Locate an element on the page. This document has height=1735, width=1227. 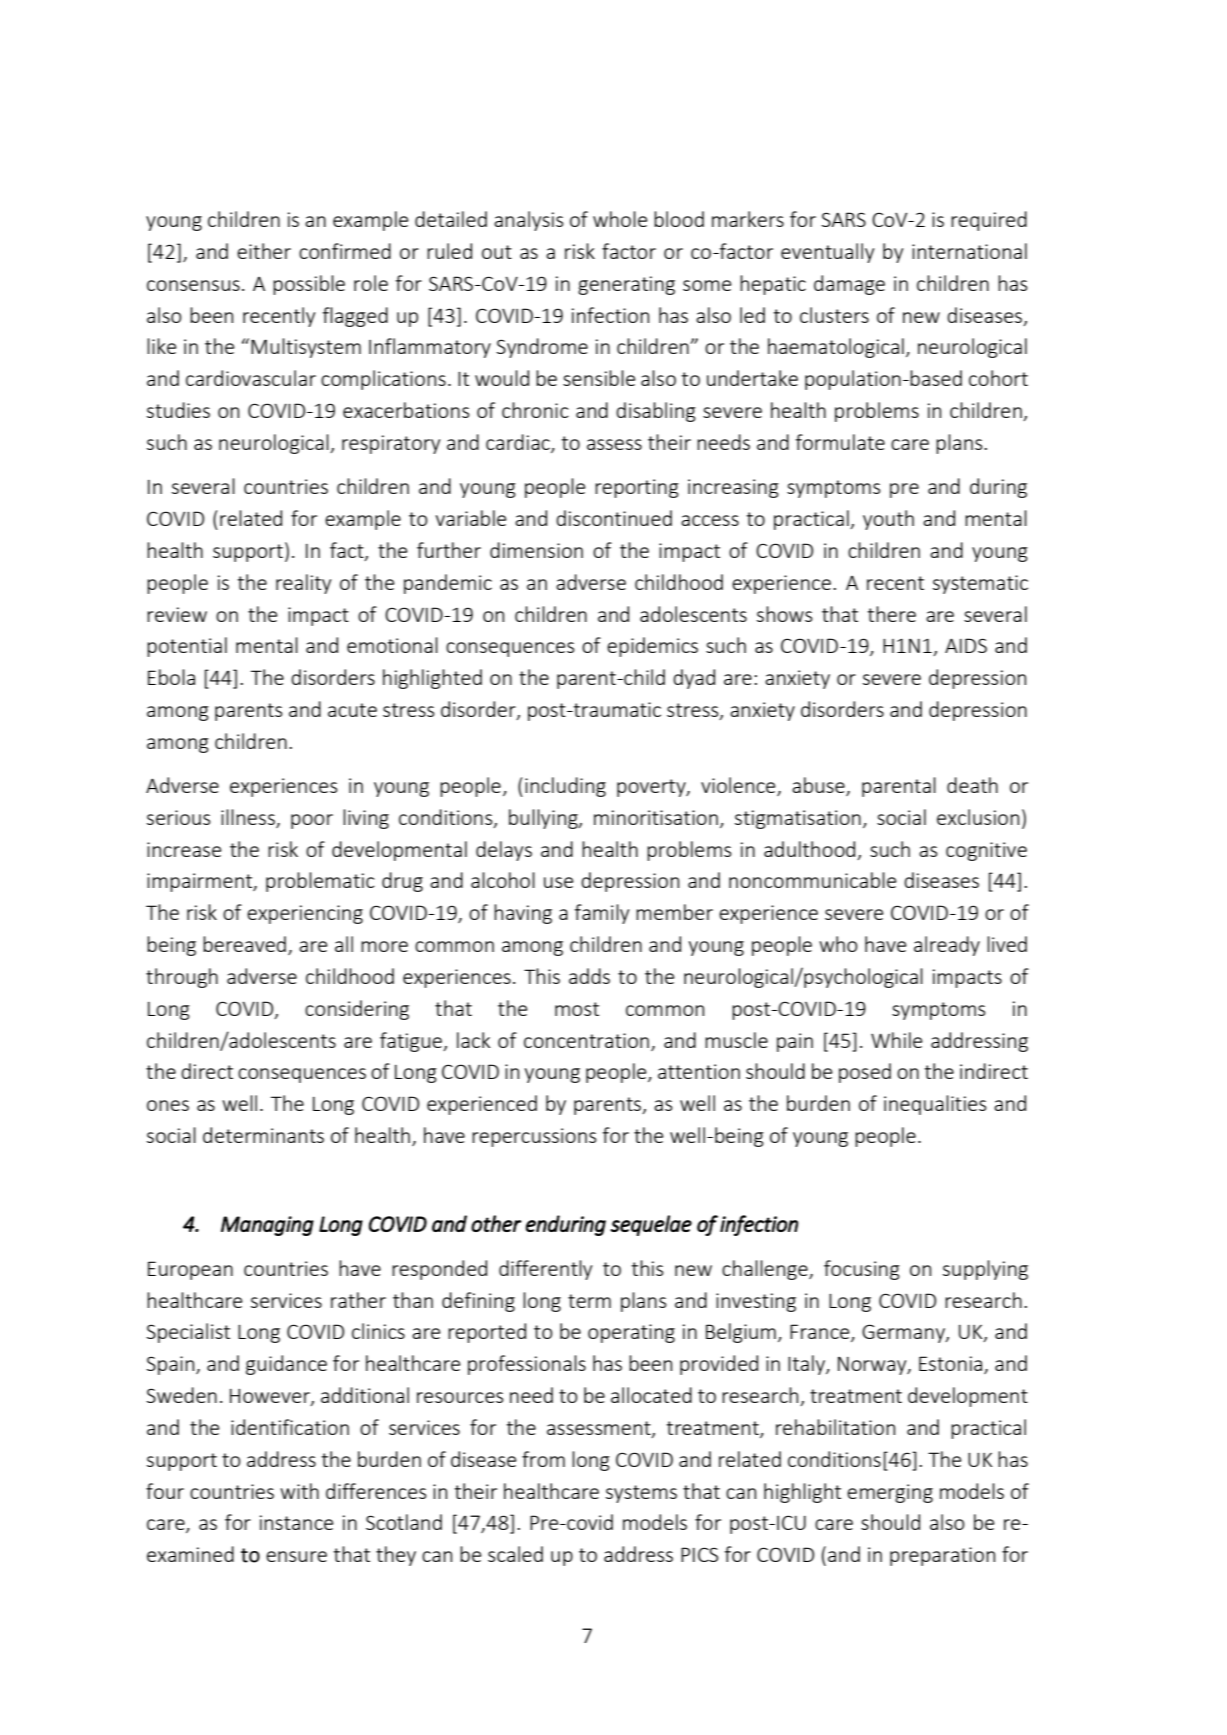
systems is located at coordinates (641, 1494).
